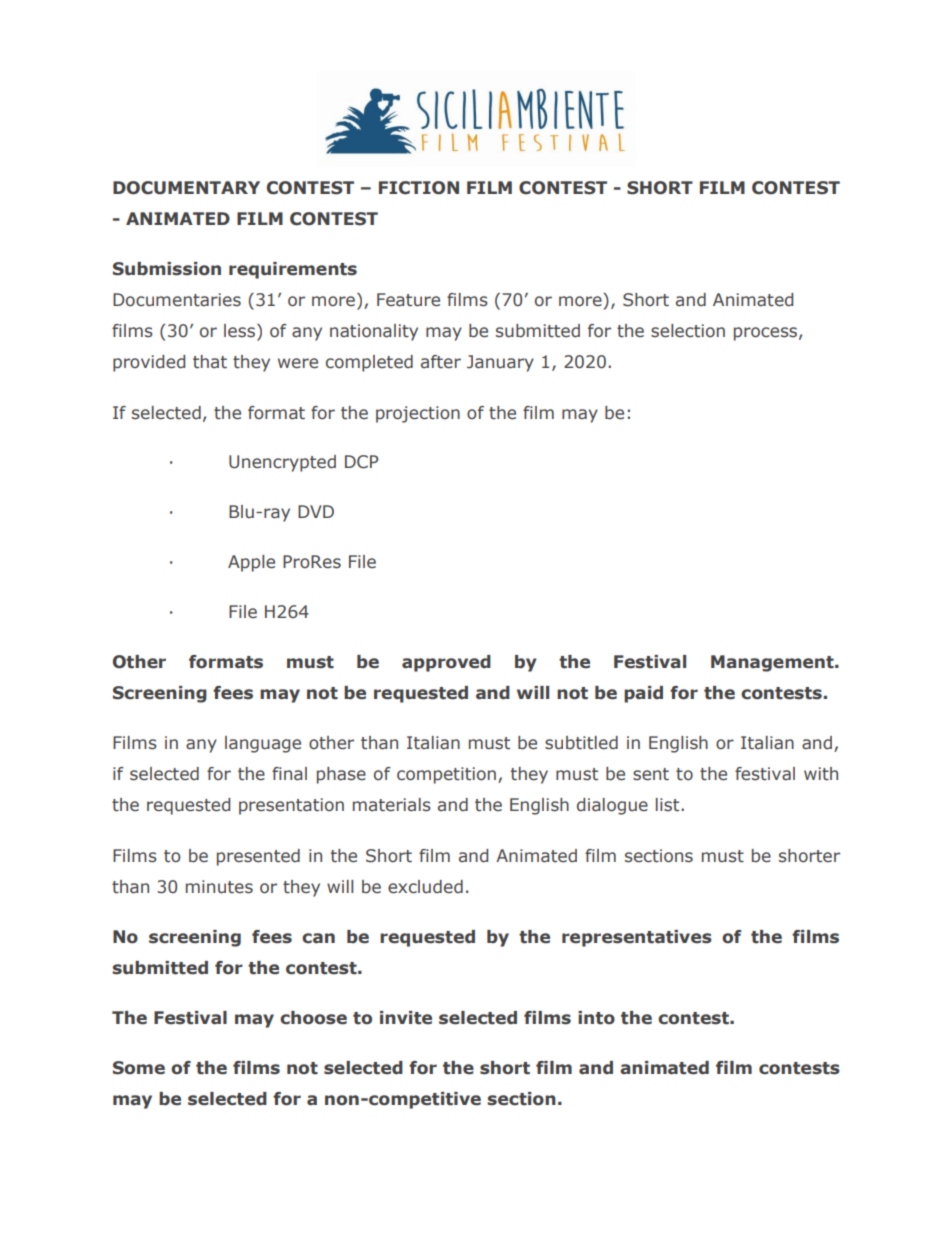 The image size is (952, 1233). What do you see at coordinates (282, 463) in the screenshot?
I see `Unencrypted` at bounding box center [282, 463].
